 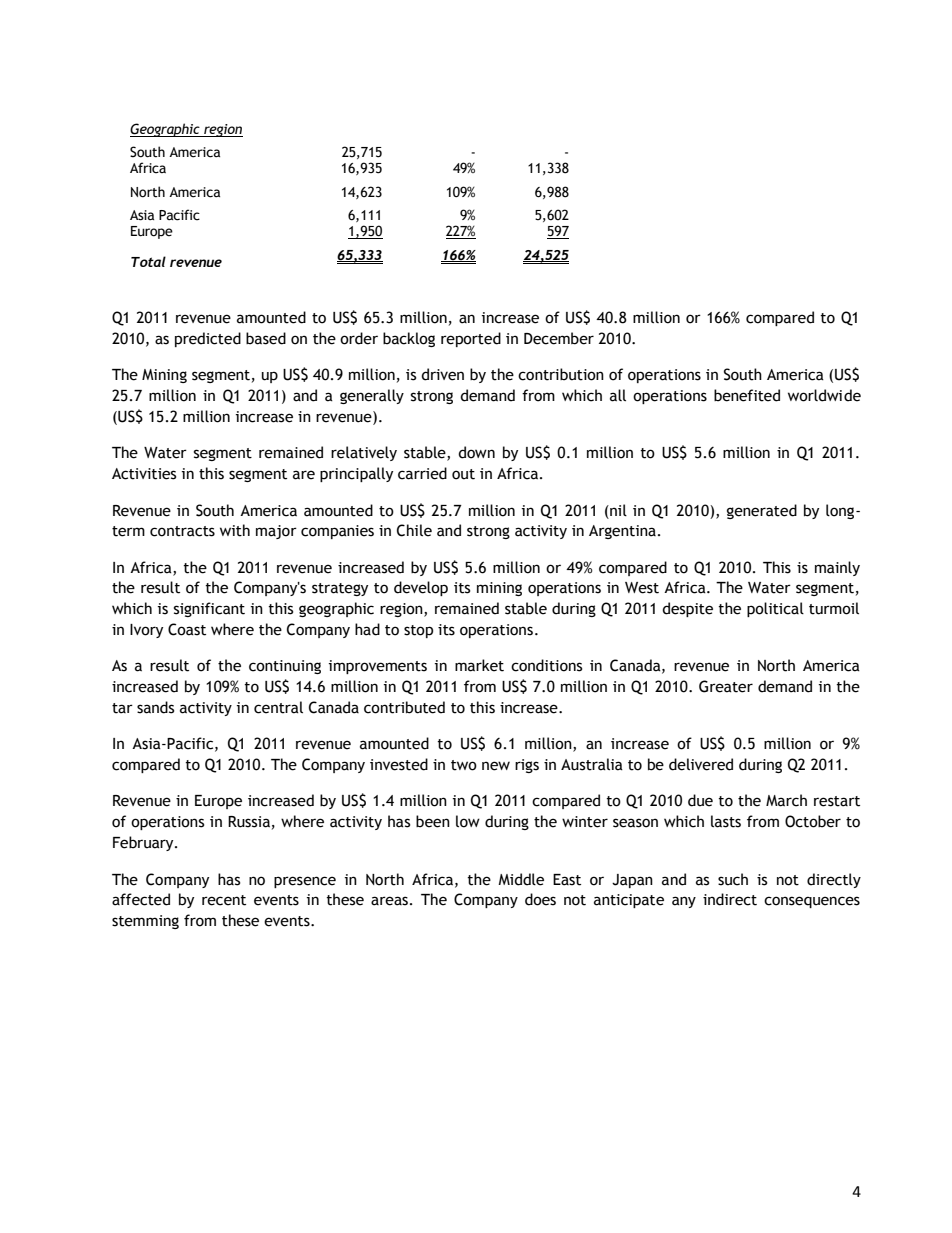 What do you see at coordinates (421, 588) in the screenshot?
I see `develop` at bounding box center [421, 588].
